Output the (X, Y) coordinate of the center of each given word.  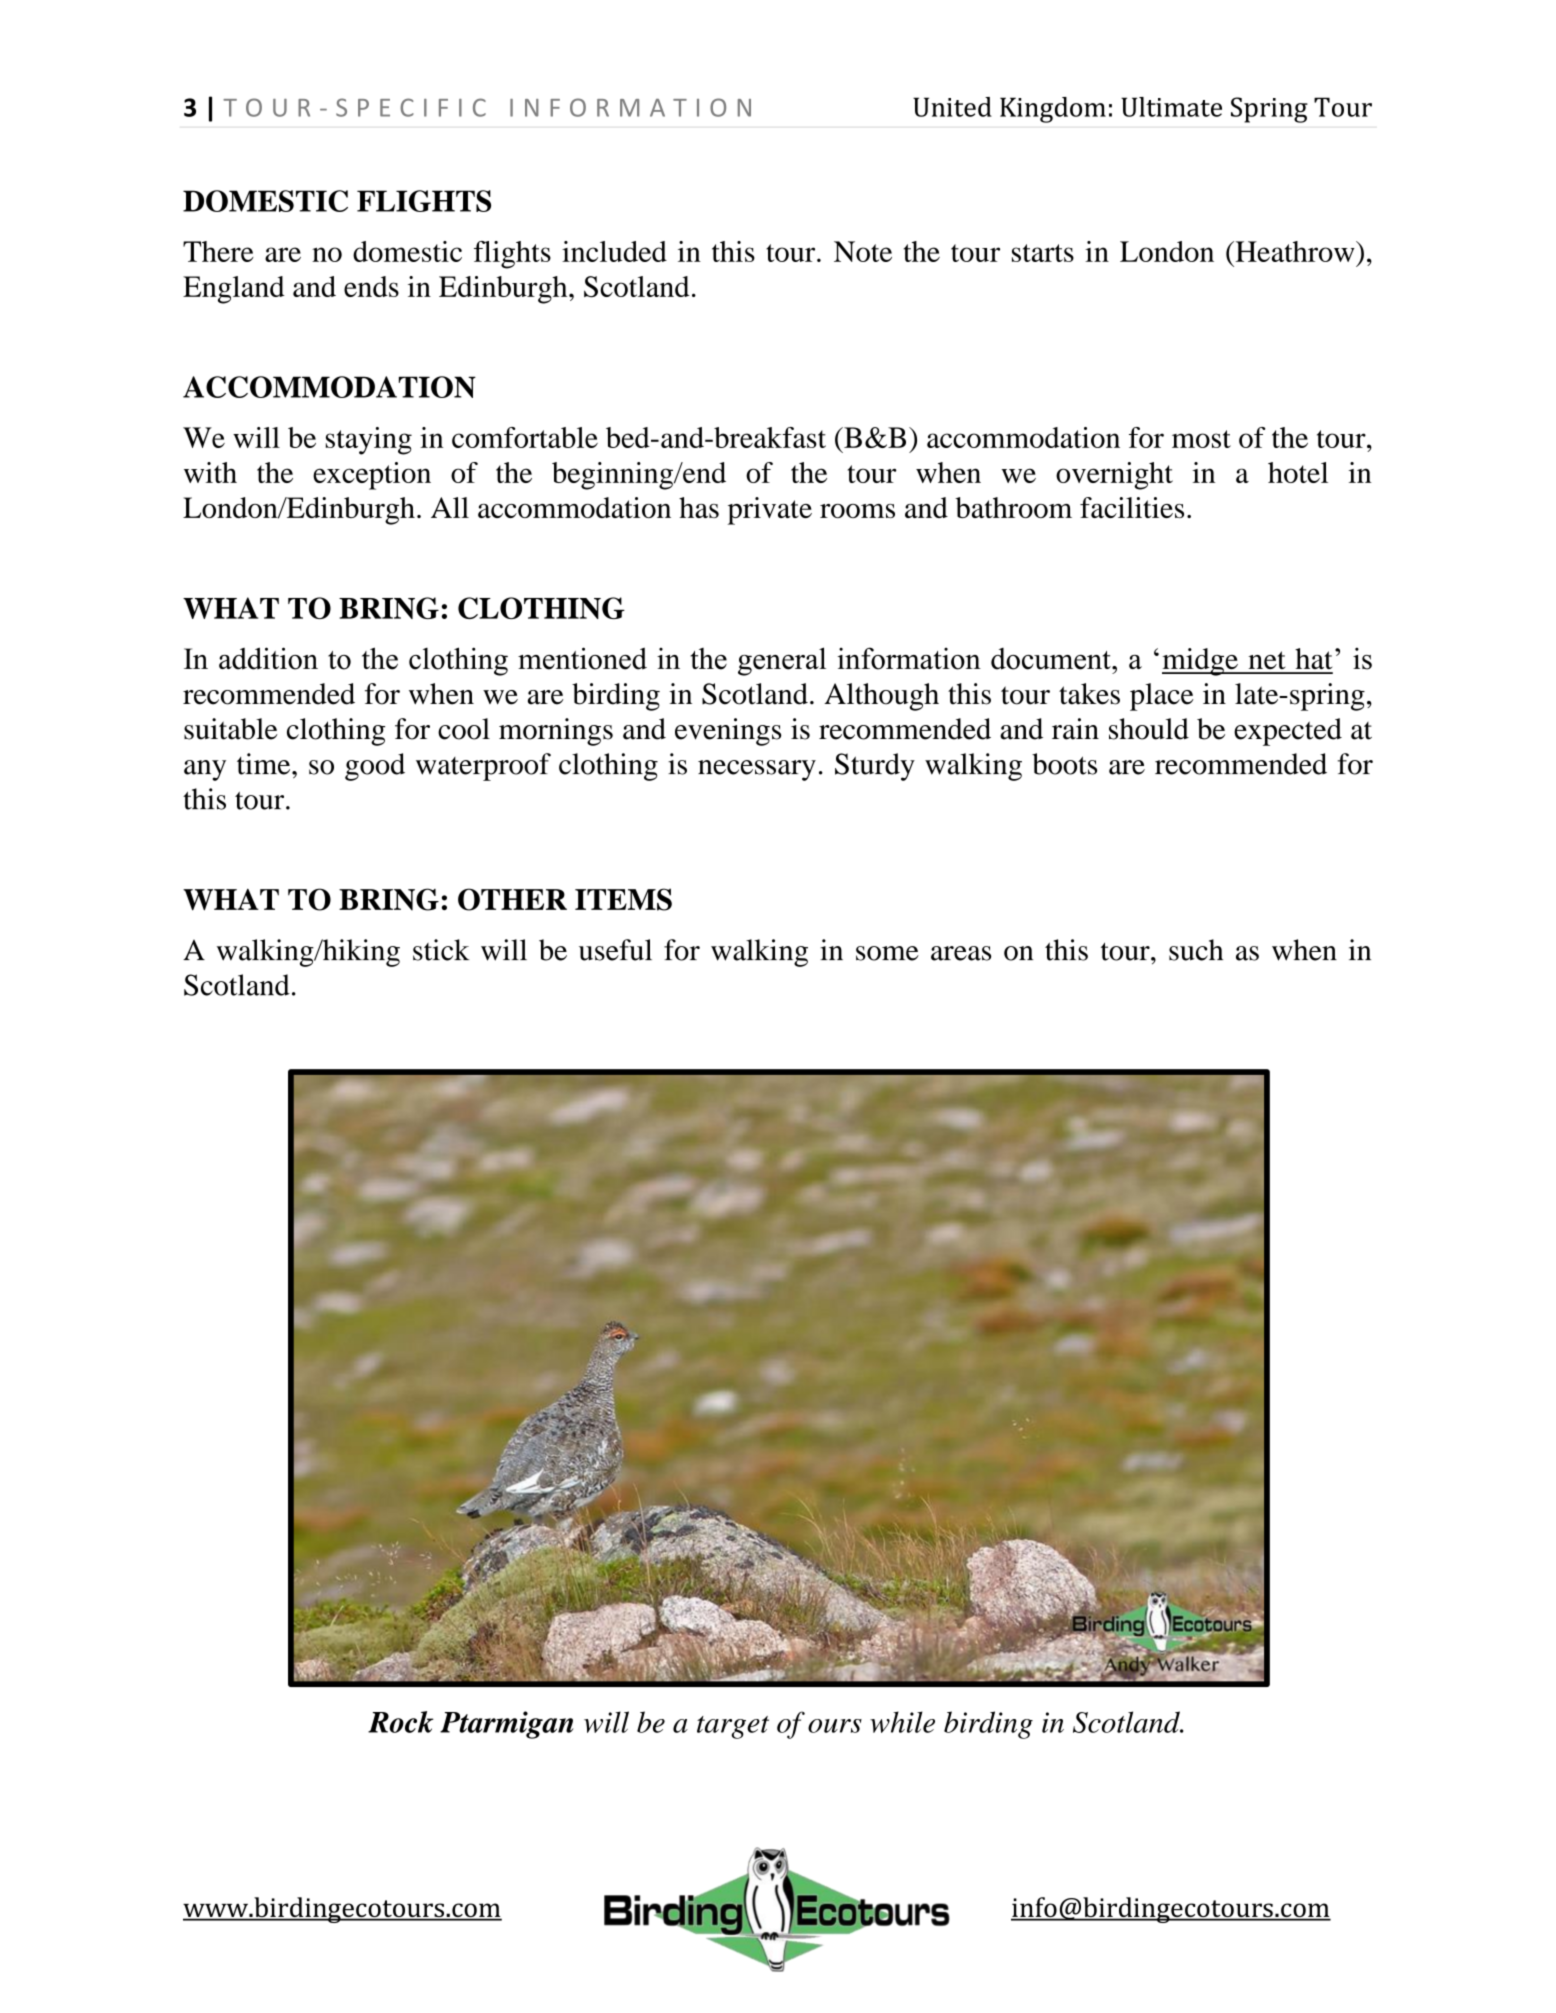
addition (268, 658)
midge (1201, 662)
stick (441, 950)
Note (863, 251)
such (1196, 950)
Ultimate (1171, 107)
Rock (401, 1722)
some (887, 953)
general (782, 661)
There (218, 251)
